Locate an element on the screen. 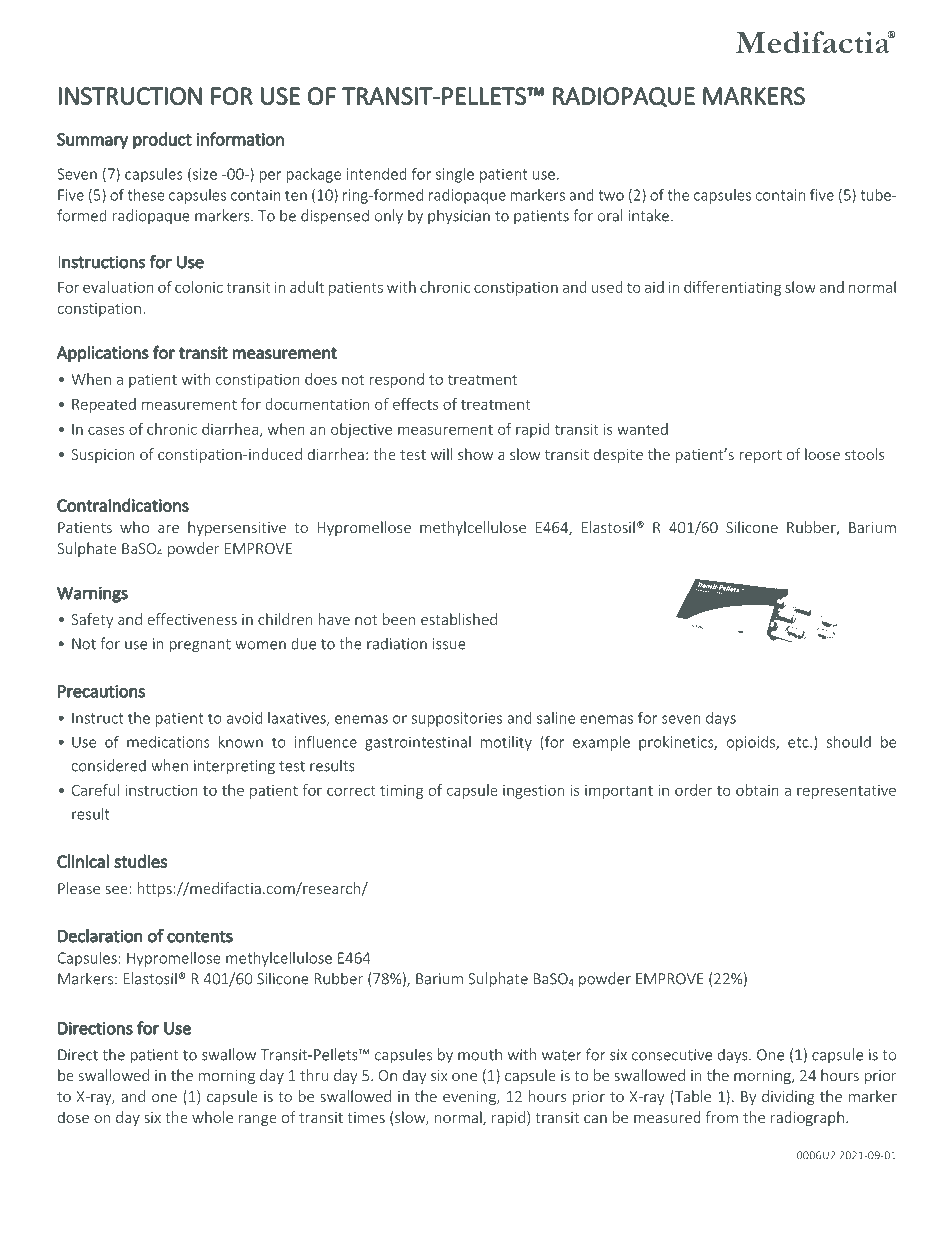  effects is located at coordinates (415, 404).
